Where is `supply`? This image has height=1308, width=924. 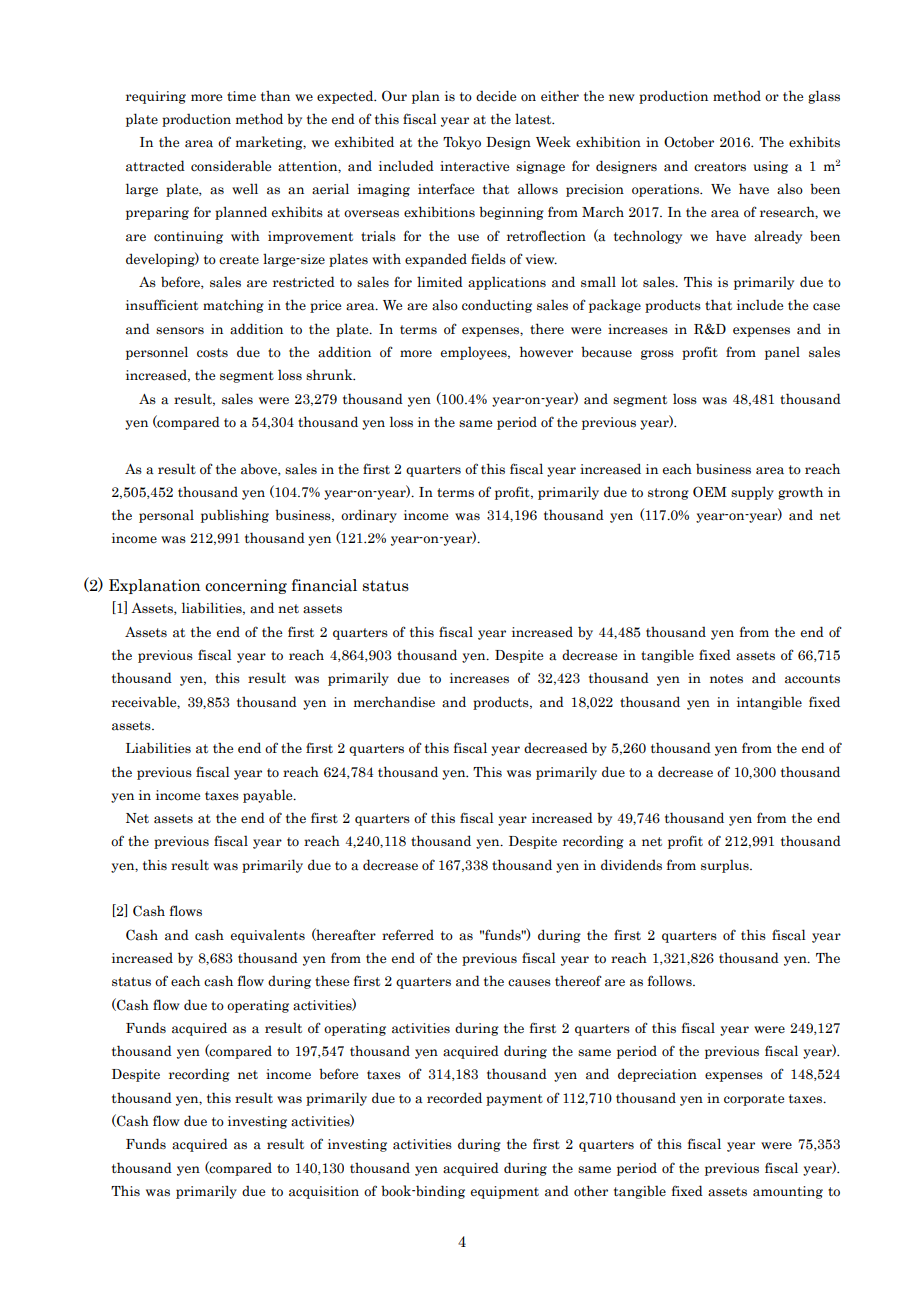 supply is located at coordinates (752, 493).
